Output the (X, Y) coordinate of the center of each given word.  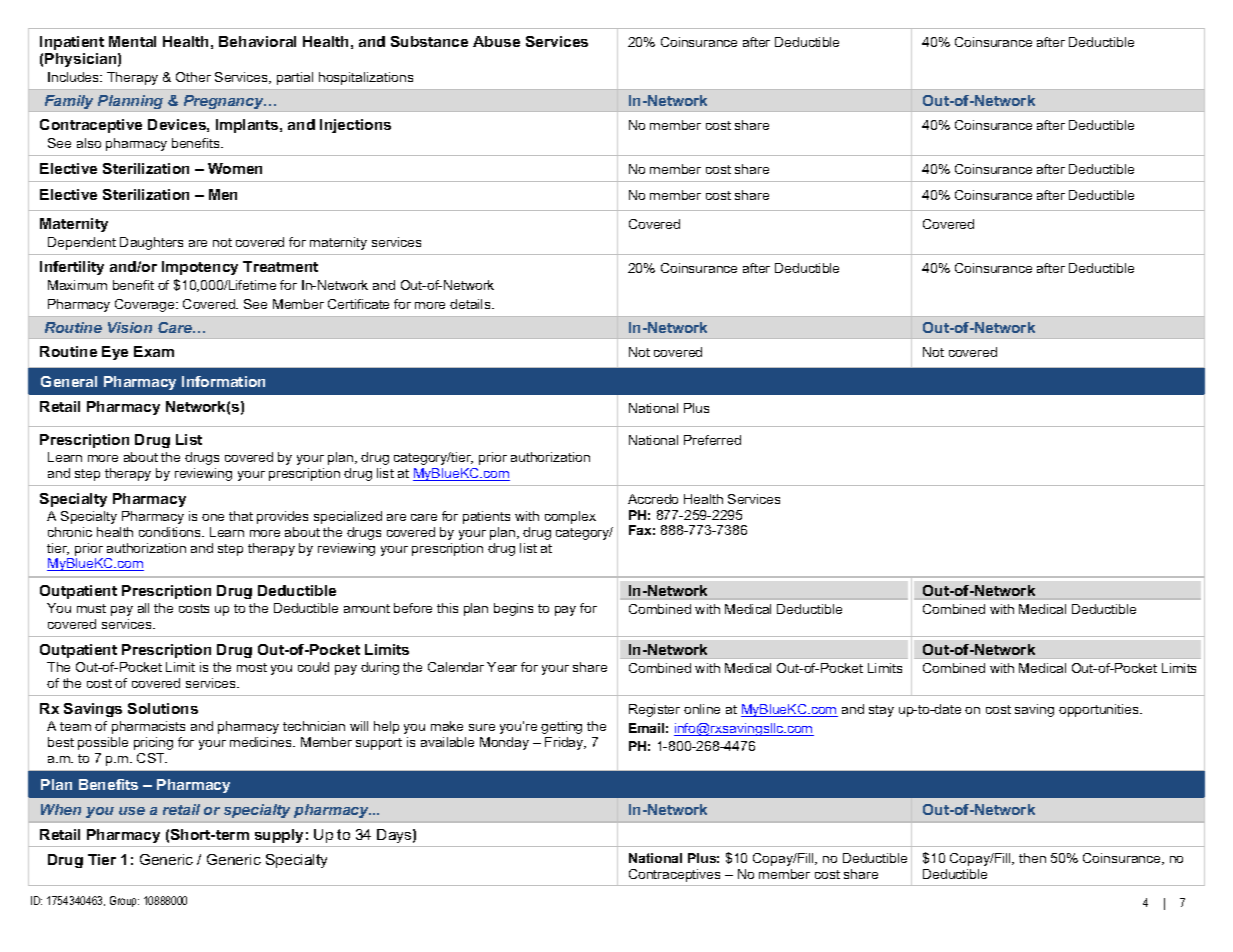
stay (881, 711)
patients (486, 517)
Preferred (712, 440)
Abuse (496, 41)
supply (279, 836)
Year (502, 667)
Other (193, 77)
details (471, 304)
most (252, 667)
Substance (429, 41)
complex (570, 517)
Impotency (200, 268)
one (213, 517)
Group (124, 901)
